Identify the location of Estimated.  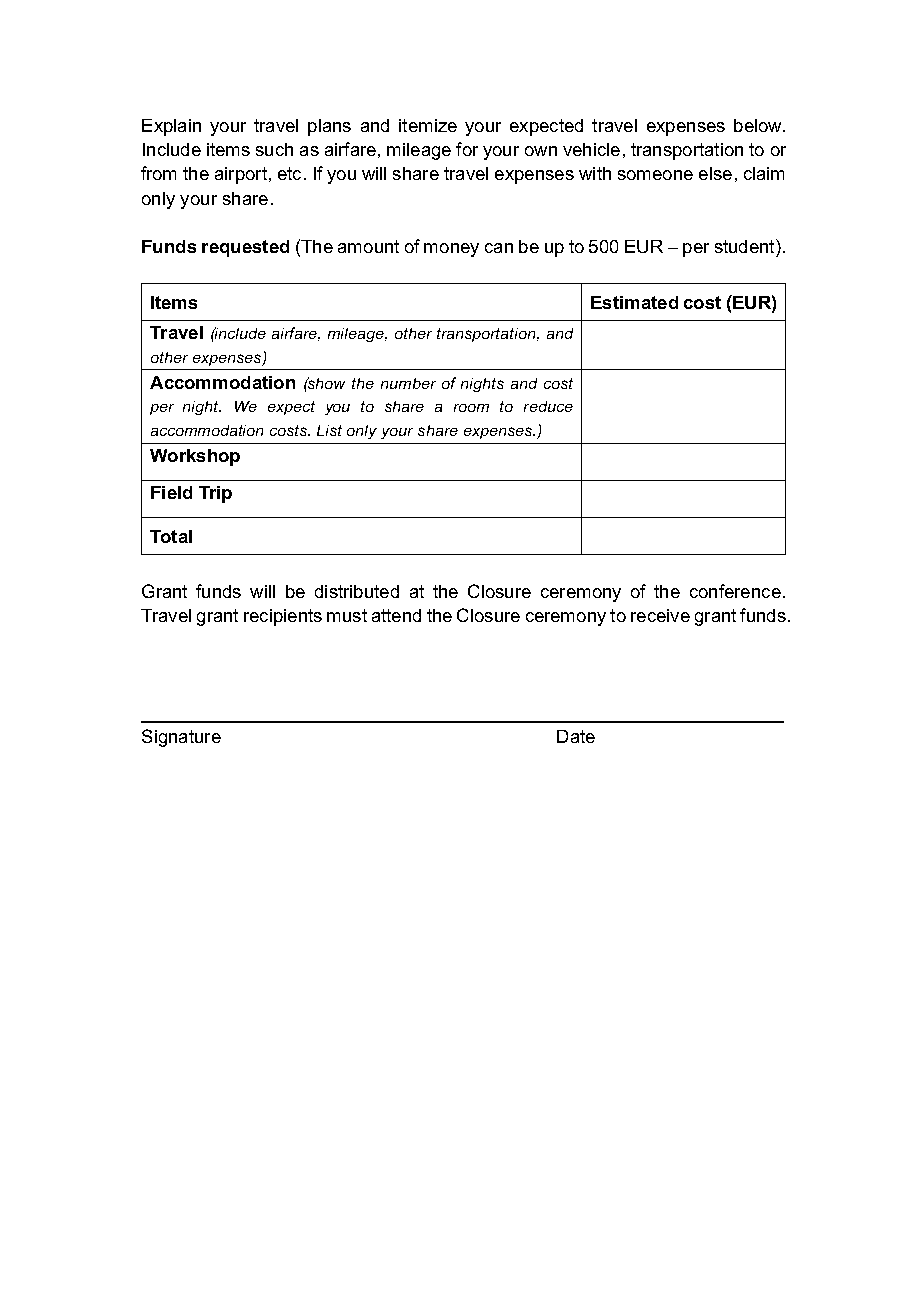
(634, 302).
